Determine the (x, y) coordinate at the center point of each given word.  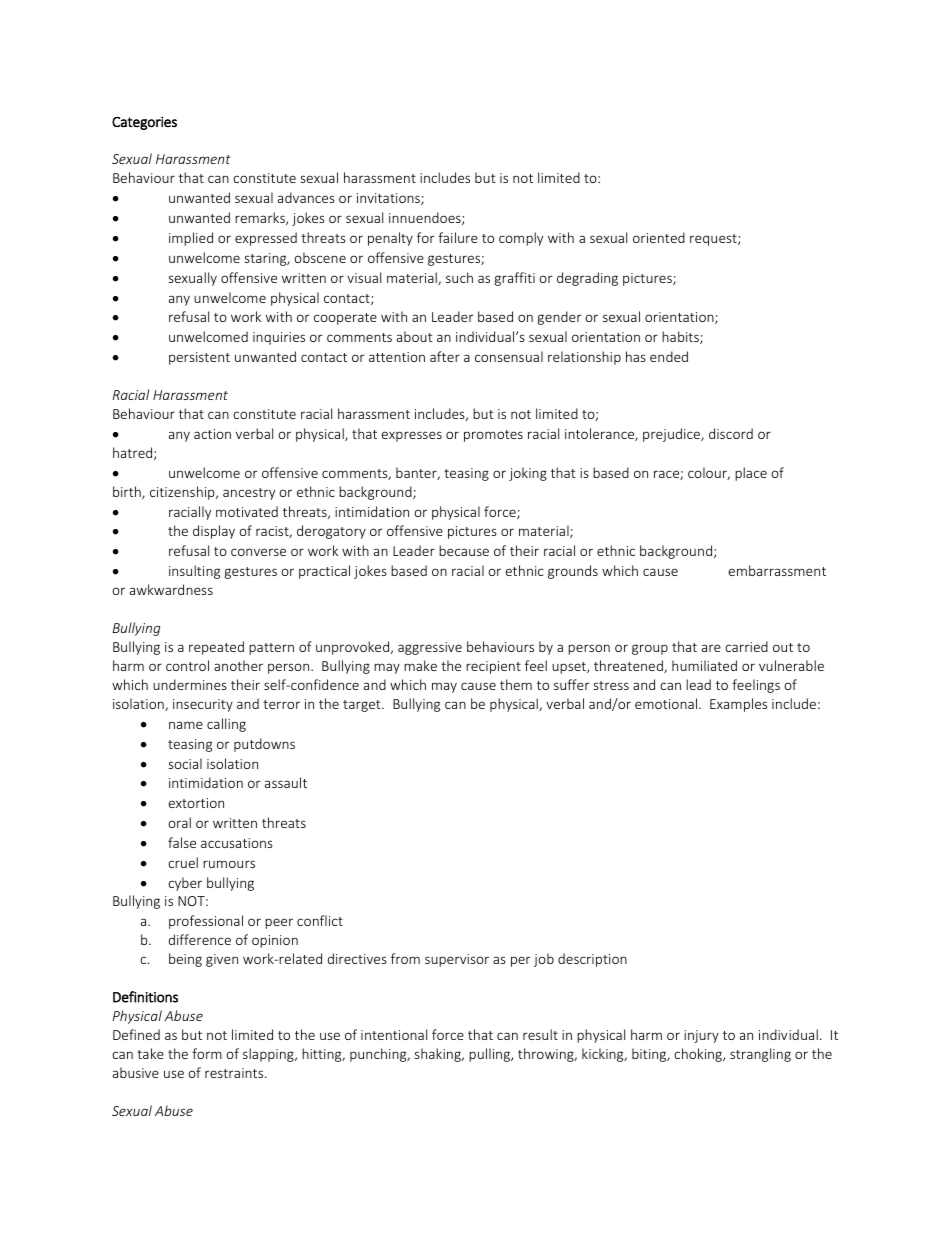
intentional (394, 1034)
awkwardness (171, 589)
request (714, 240)
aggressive (430, 648)
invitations (389, 199)
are (711, 648)
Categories (144, 123)
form (207, 1053)
